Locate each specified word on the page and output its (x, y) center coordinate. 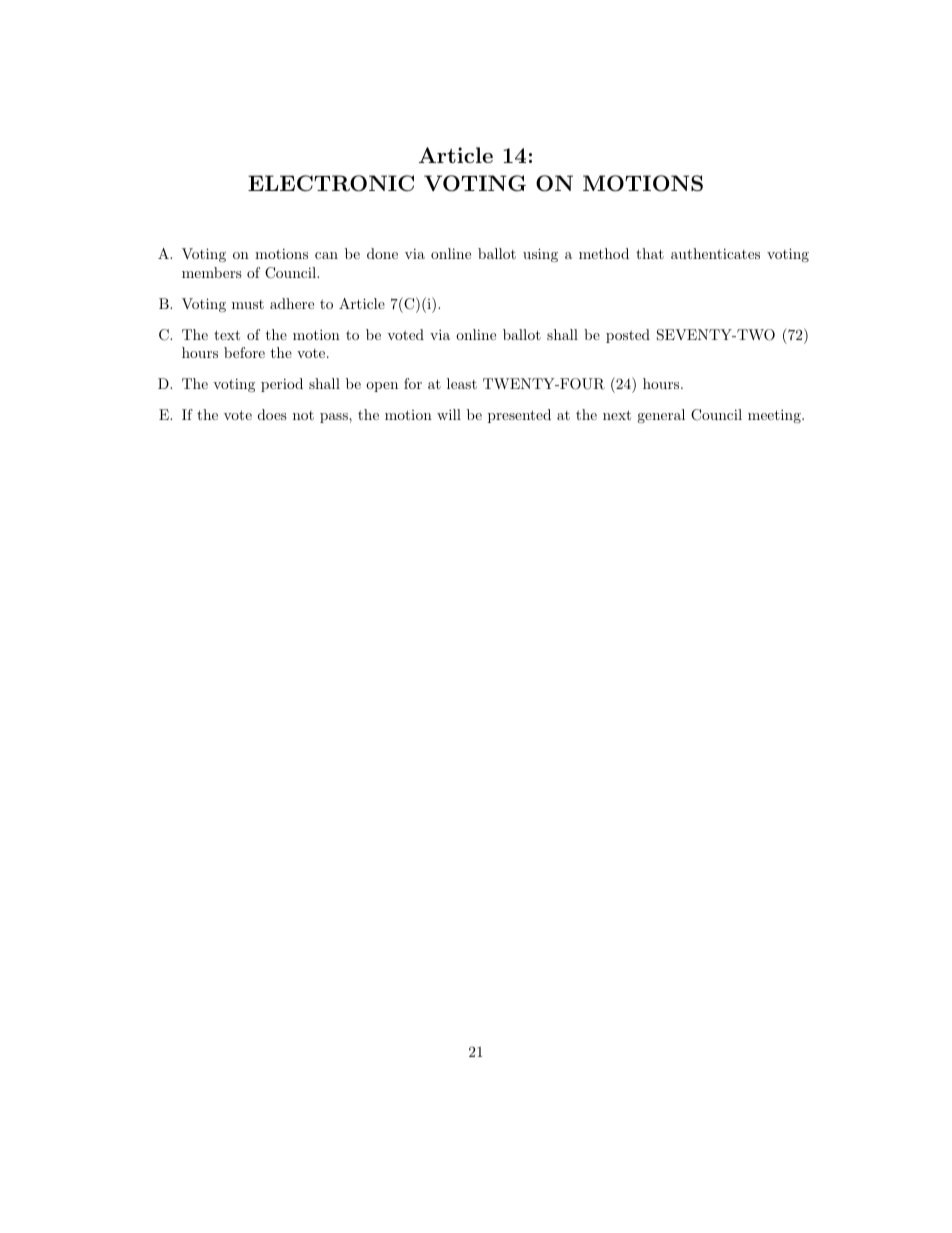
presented (519, 416)
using (540, 255)
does (272, 414)
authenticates (715, 253)
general (661, 416)
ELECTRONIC (331, 183)
